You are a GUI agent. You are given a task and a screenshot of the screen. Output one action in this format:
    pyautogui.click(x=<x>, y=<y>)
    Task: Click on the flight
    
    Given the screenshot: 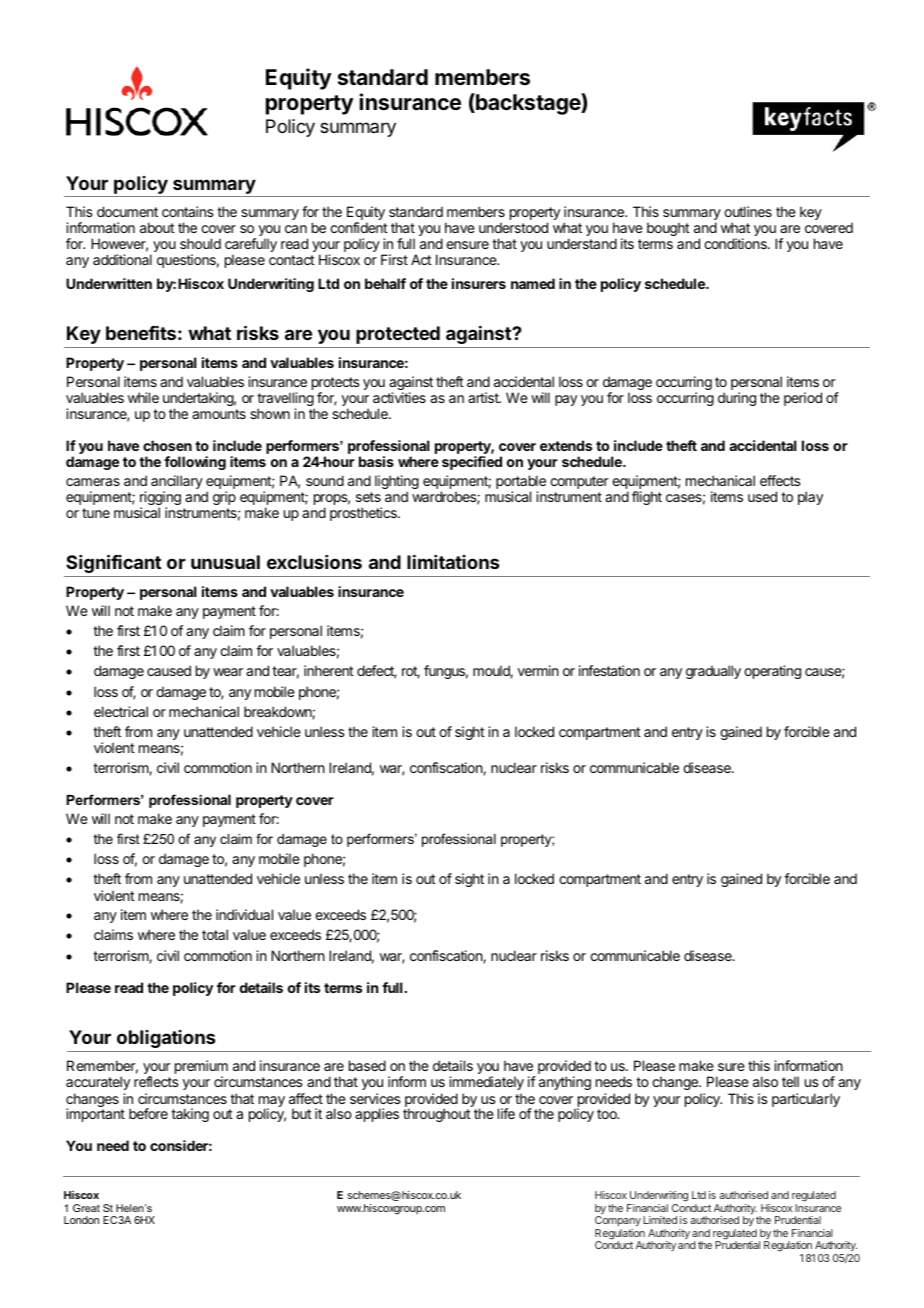 What is the action you would take?
    pyautogui.click(x=647, y=498)
